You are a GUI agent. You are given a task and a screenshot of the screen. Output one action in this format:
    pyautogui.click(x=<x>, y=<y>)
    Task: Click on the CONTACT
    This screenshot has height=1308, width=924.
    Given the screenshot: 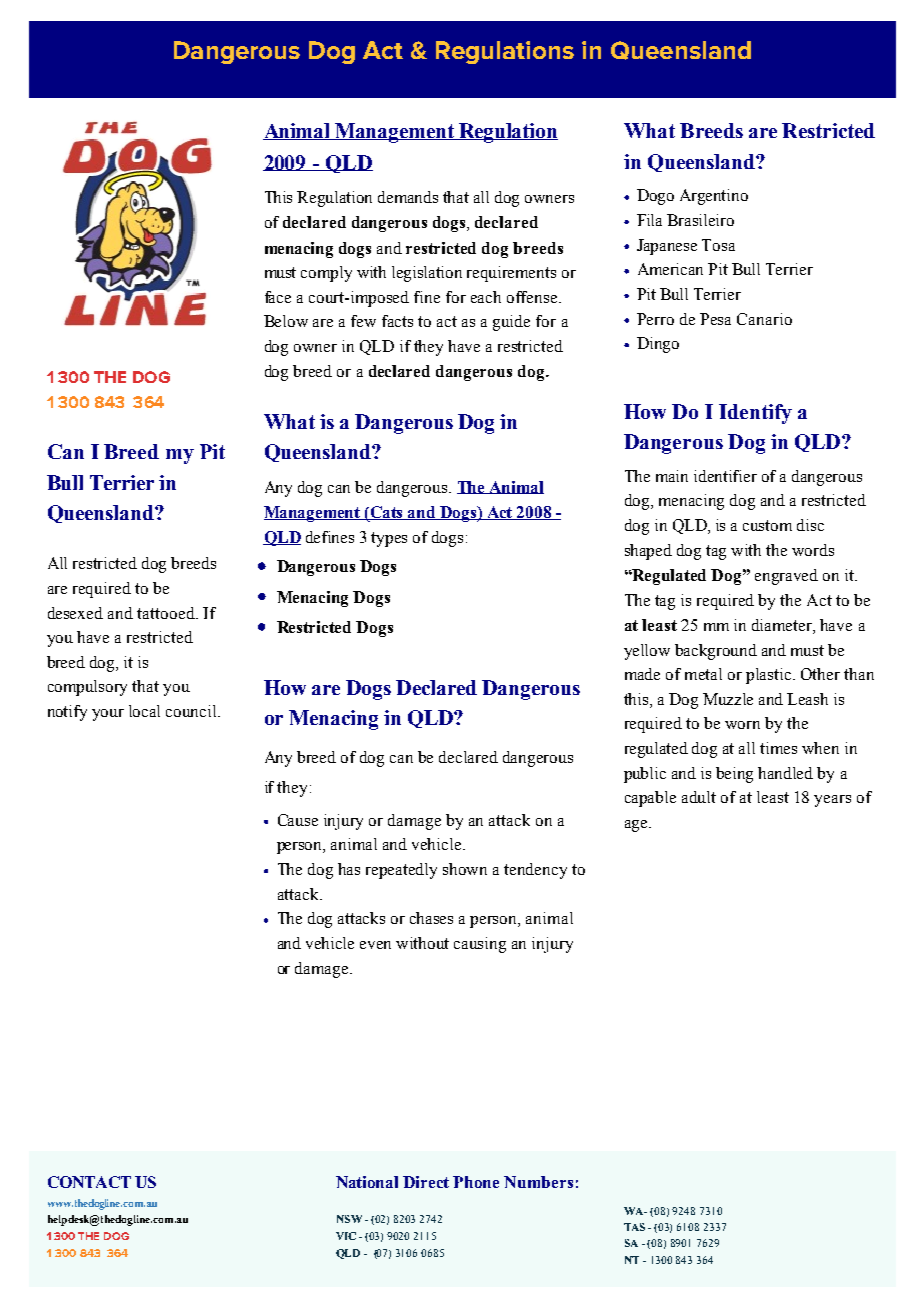 What is the action you would take?
    pyautogui.click(x=89, y=1182)
